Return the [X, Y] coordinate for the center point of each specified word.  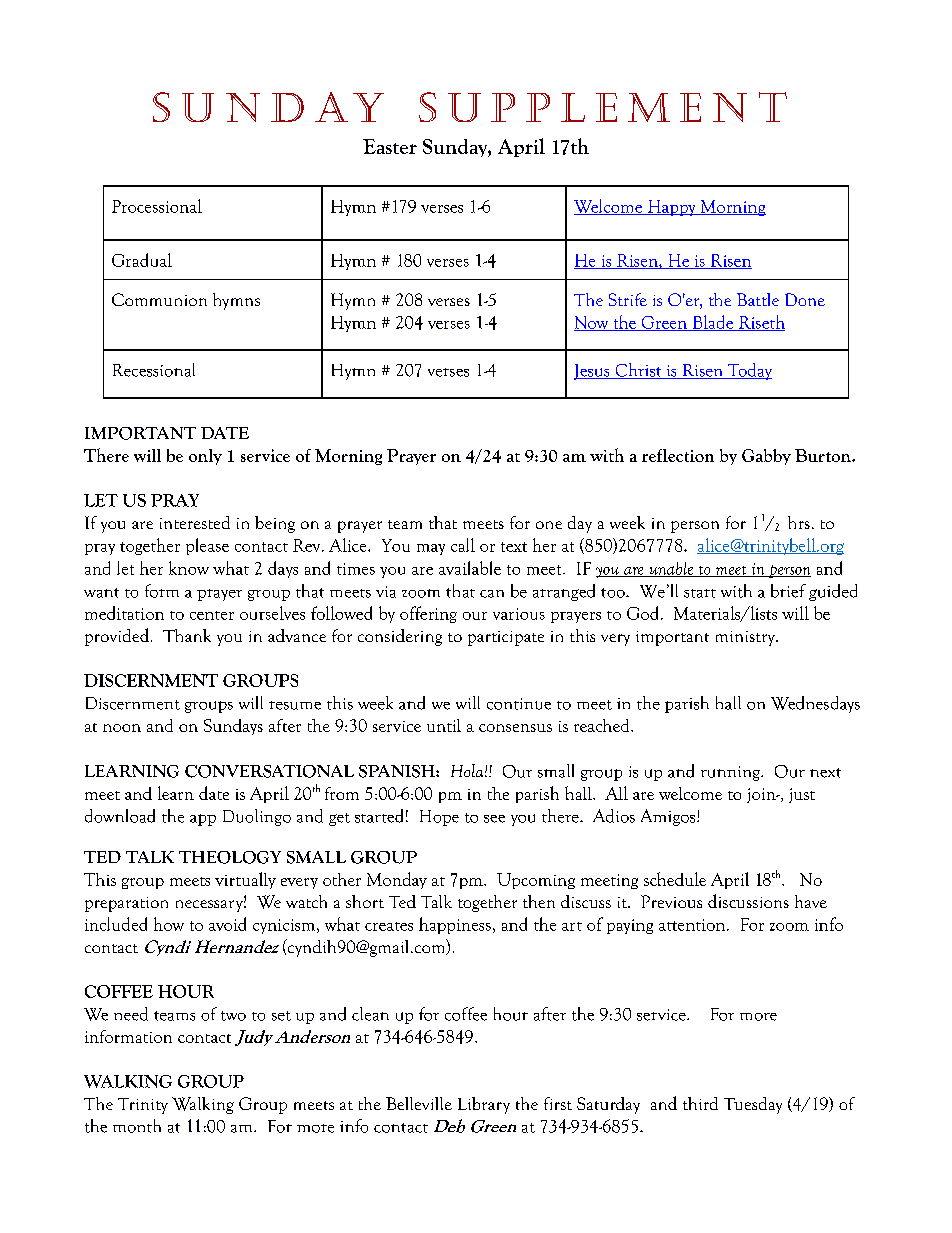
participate [506, 638]
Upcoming [536, 881]
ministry [746, 638]
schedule [675, 879]
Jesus [593, 372]
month [137, 1126]
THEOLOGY [230, 857]
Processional [157, 206]
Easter [390, 146]
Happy [672, 208]
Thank [187, 635]
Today [749, 371]
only [205, 457]
